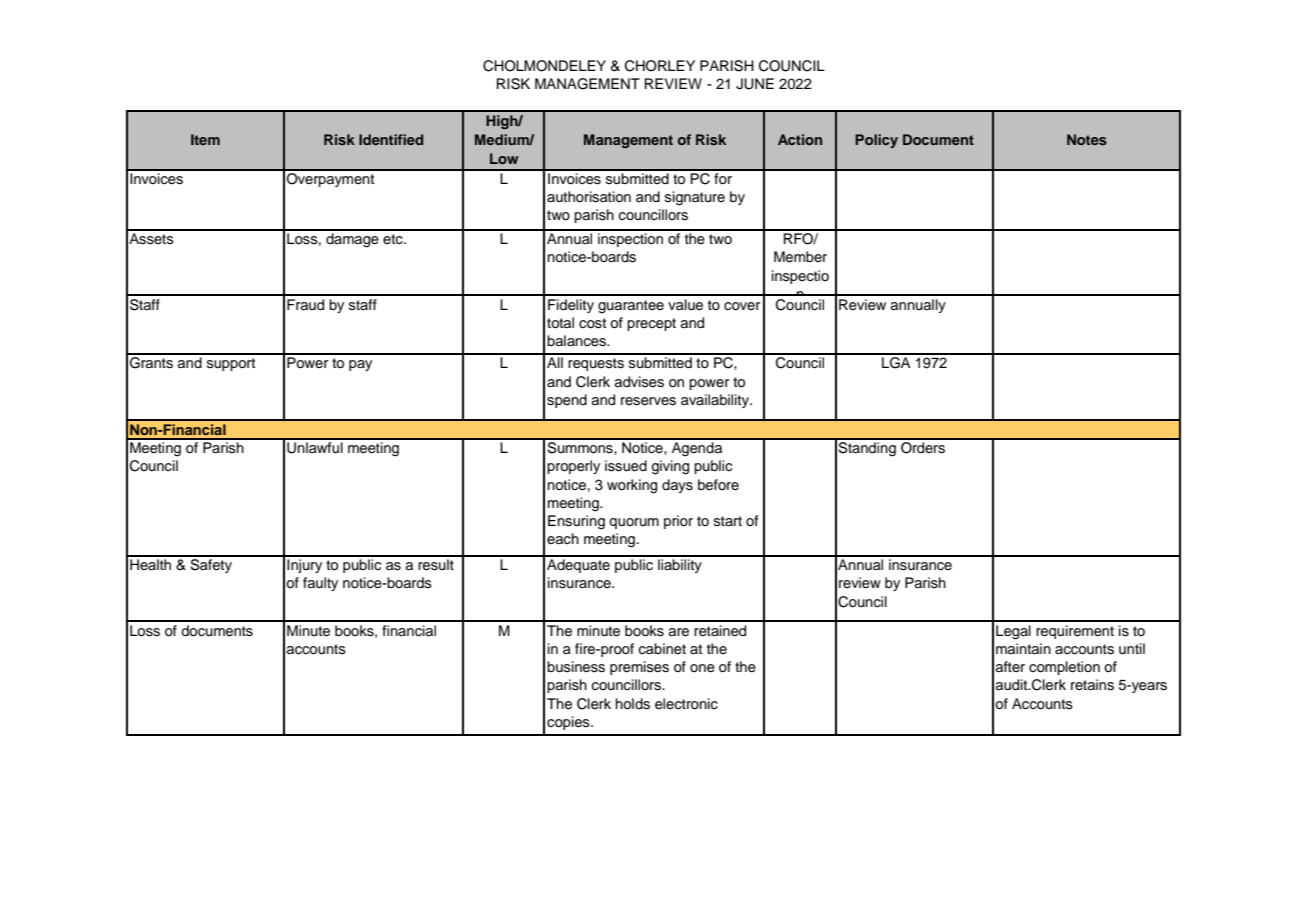 Image resolution: width=1308 pixels, height=924 pixels. What do you see at coordinates (569, 723) in the screenshot?
I see `copies` at bounding box center [569, 723].
